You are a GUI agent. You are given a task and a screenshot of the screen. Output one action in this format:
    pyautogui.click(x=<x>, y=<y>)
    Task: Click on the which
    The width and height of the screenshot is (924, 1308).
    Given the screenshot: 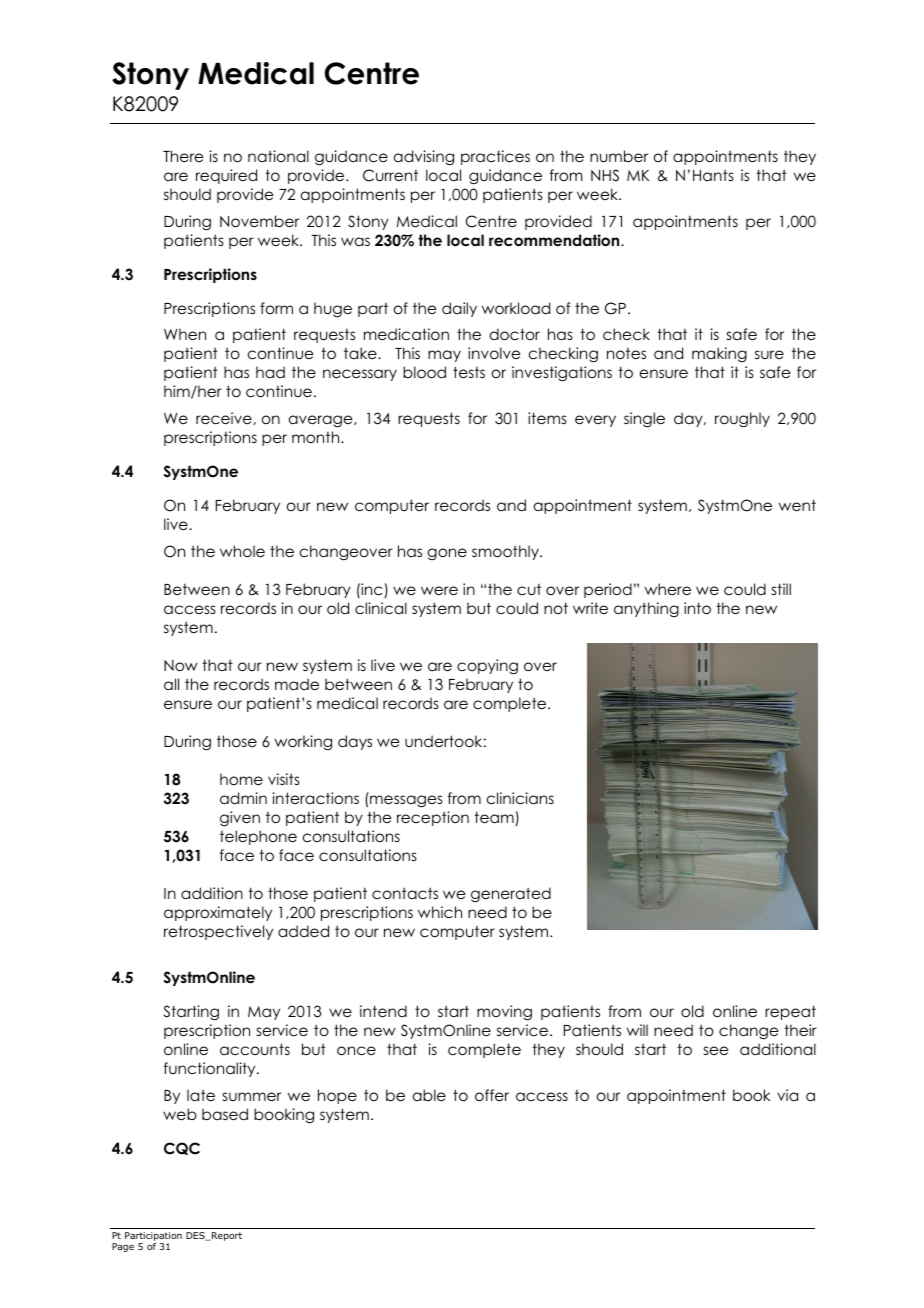 What is the action you would take?
    pyautogui.click(x=440, y=912)
